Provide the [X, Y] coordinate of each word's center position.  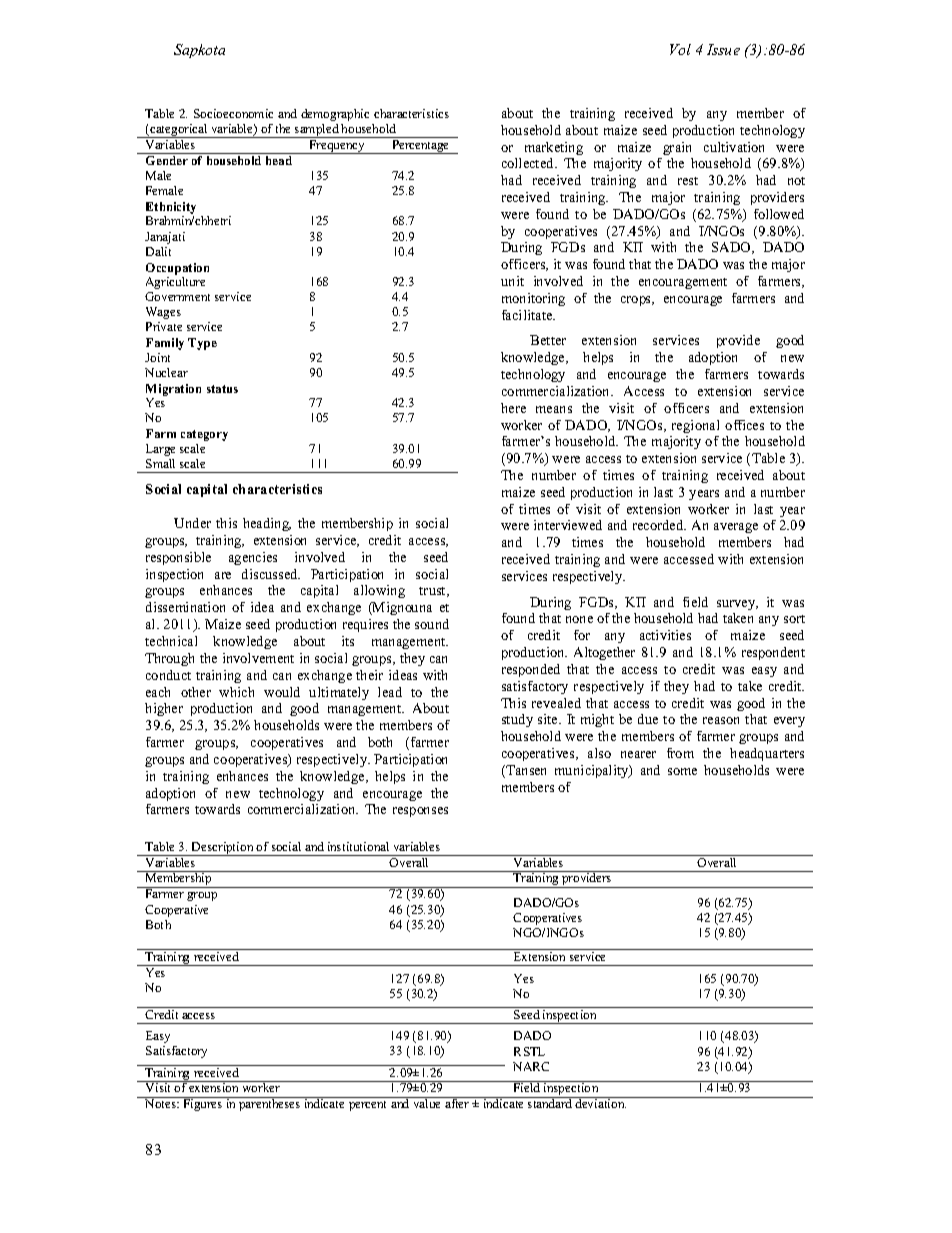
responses [420, 812]
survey [737, 605]
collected [529, 163]
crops [637, 301]
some [682, 771]
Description [223, 849]
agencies [253, 558]
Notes [162, 1103]
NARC [531, 1066]
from [680, 753]
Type [202, 344]
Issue [723, 49]
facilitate [528, 315]
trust [433, 592]
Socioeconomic [233, 113]
